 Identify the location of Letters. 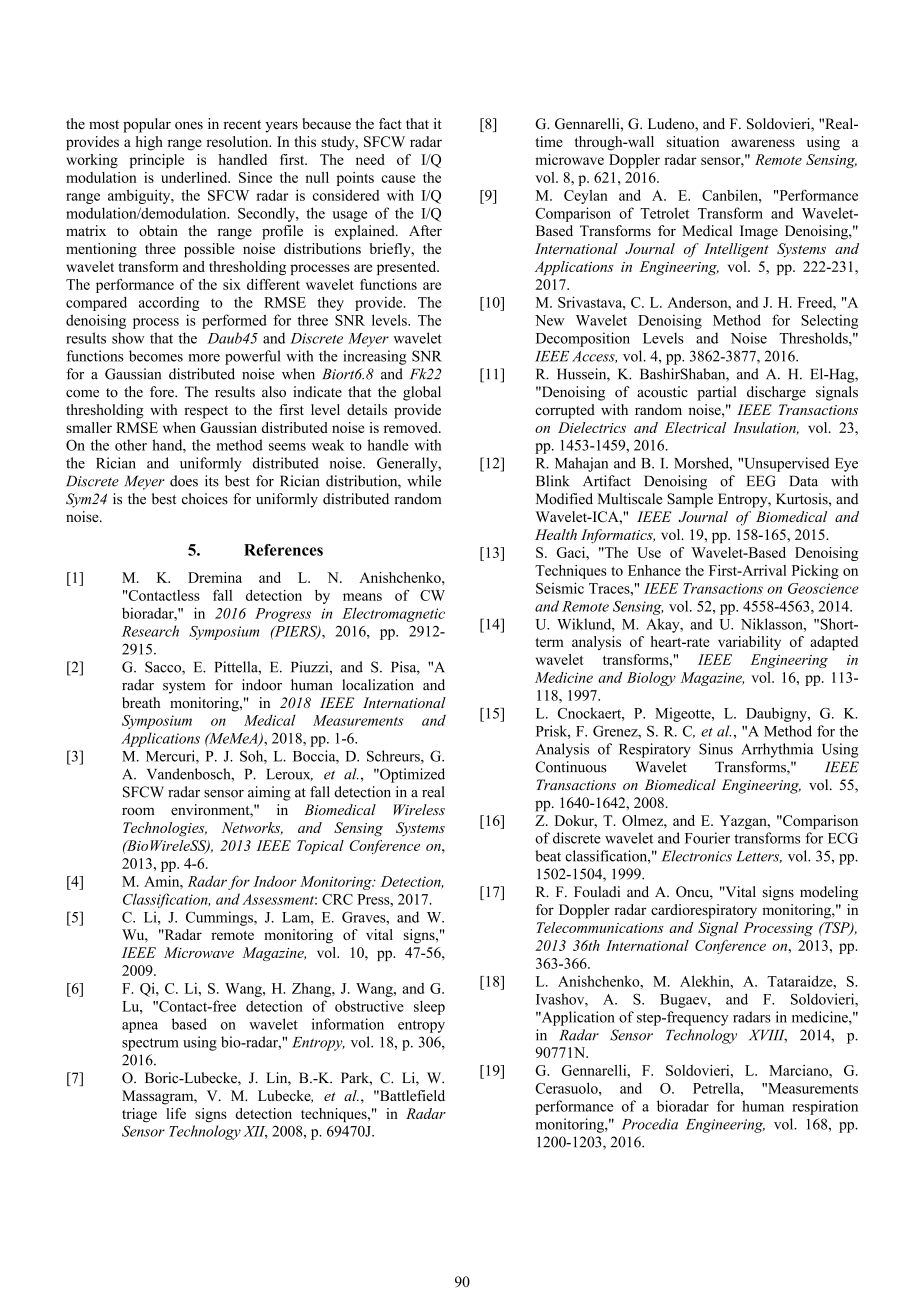
(759, 857).
